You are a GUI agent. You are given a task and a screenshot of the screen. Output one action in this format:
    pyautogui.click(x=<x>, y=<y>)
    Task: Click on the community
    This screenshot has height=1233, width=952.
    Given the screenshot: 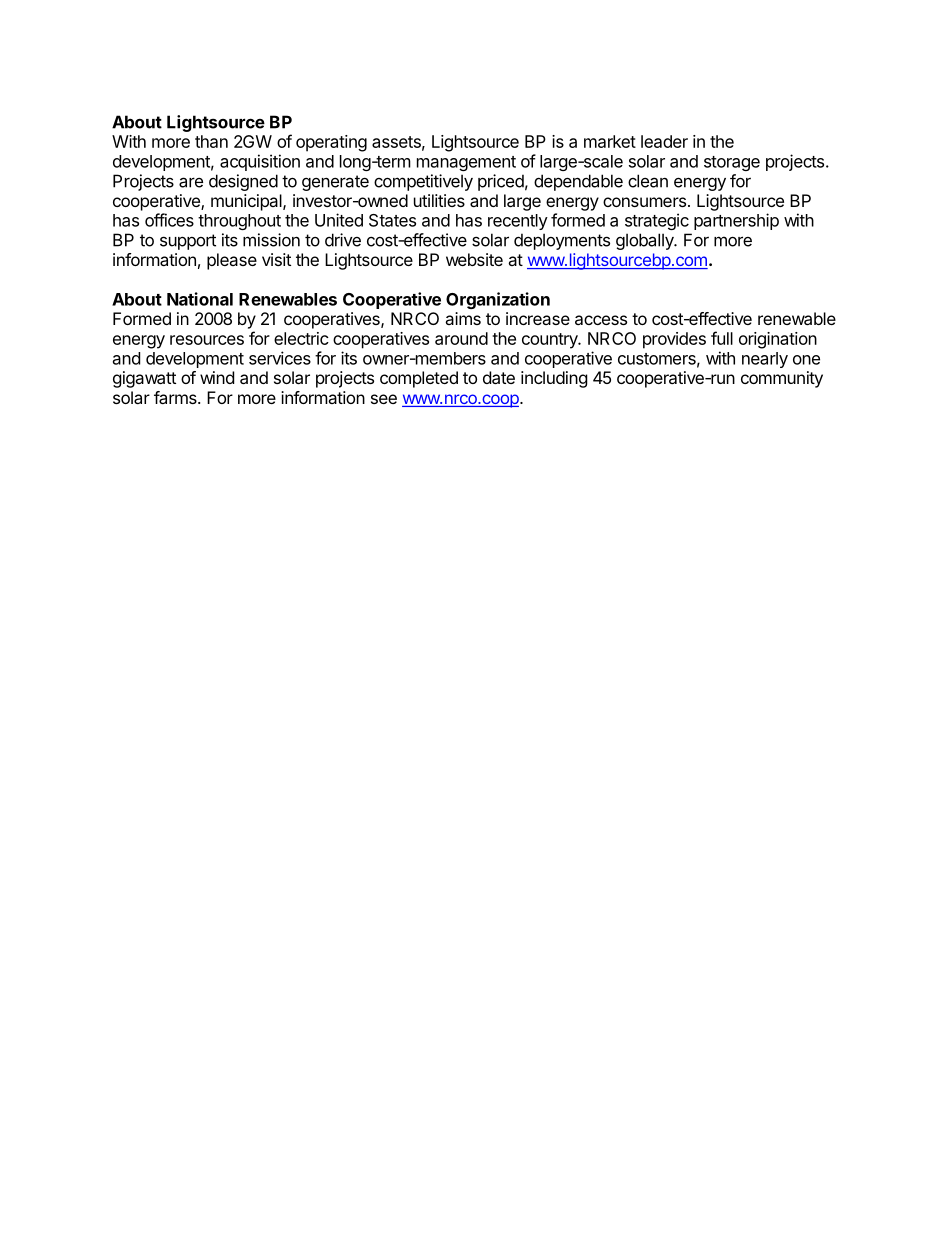 What is the action you would take?
    pyautogui.click(x=782, y=379)
